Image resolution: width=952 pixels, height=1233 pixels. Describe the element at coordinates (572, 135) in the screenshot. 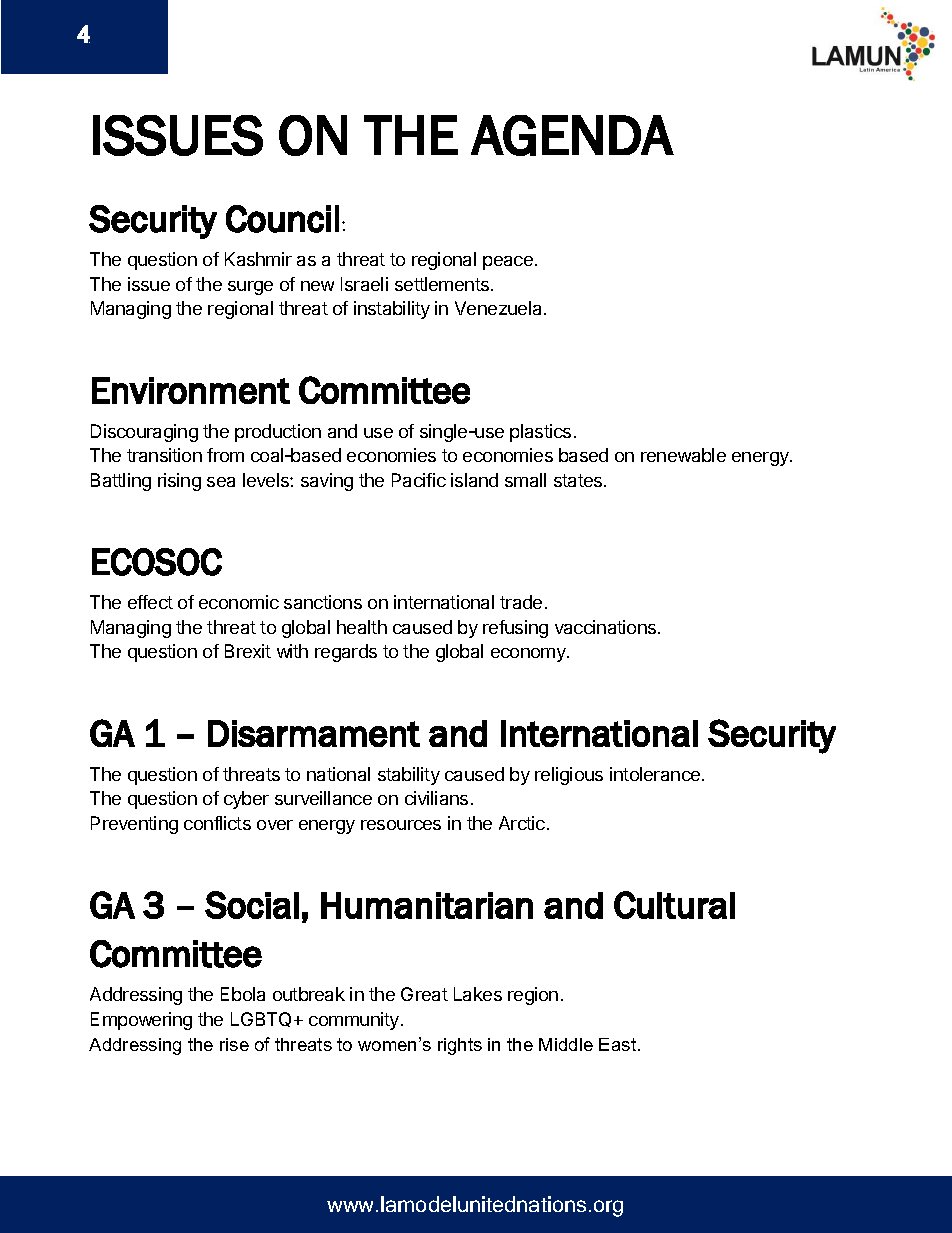

I see `AGENDA` at that location.
